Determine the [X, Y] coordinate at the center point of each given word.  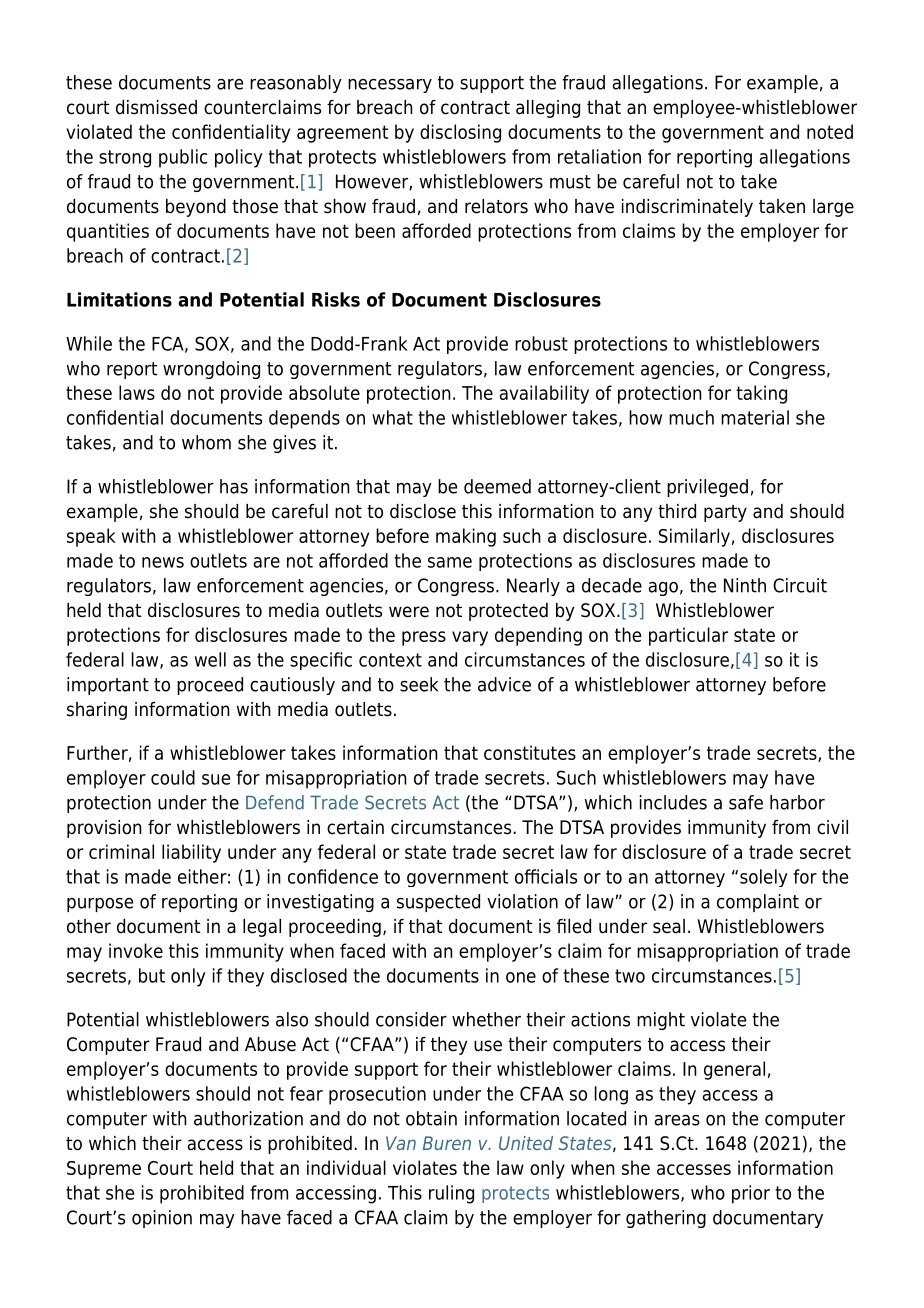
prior [751, 1194]
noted [830, 131]
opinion [162, 1219]
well [210, 659]
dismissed [156, 107]
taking [761, 394]
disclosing [460, 133]
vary [470, 638]
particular [688, 636]
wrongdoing [211, 370]
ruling [451, 1194]
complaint [758, 903]
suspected [438, 903]
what [392, 417]
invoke [136, 950]
